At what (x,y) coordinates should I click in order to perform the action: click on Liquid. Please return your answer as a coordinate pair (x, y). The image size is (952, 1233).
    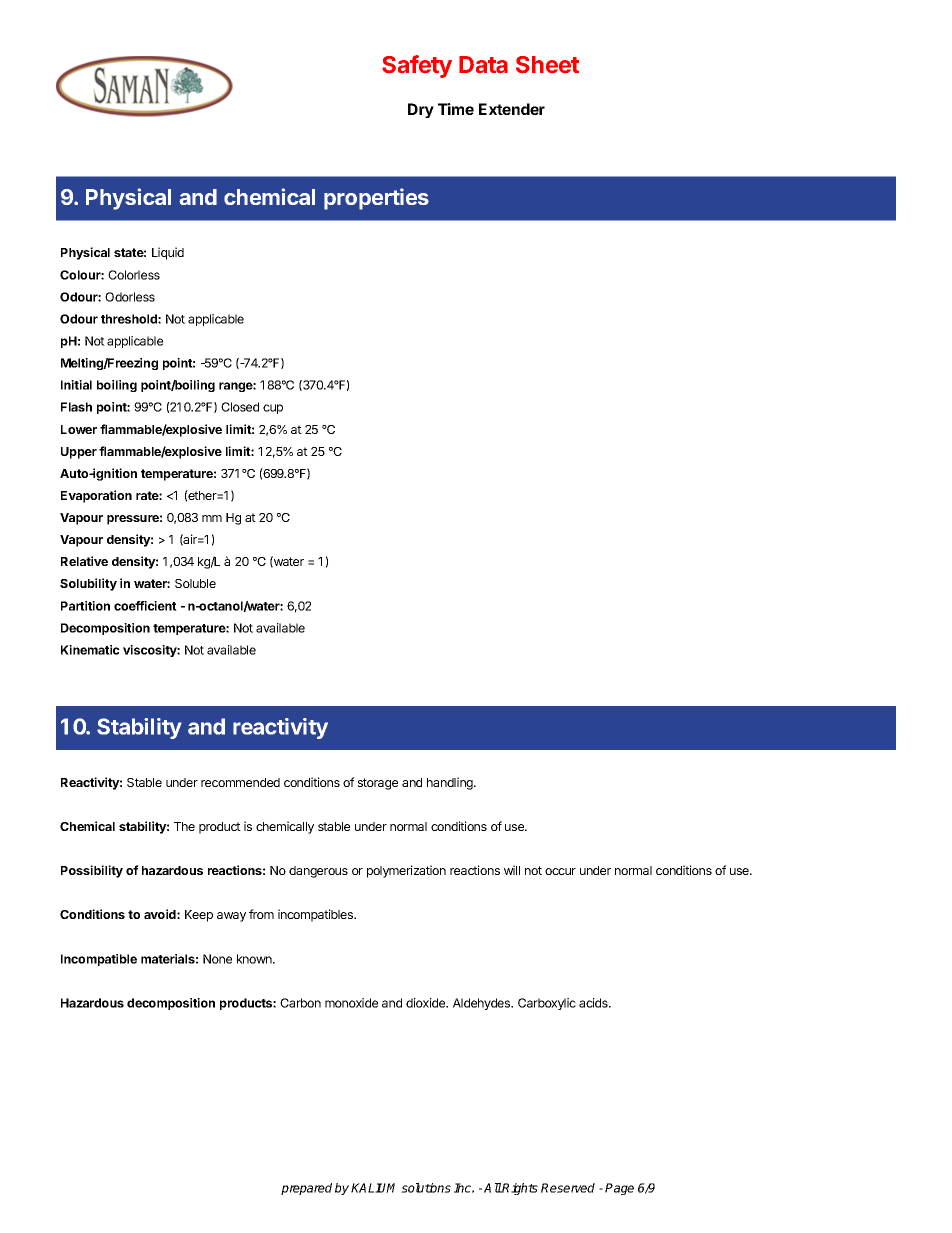
    Looking at the image, I should click on (168, 253).
